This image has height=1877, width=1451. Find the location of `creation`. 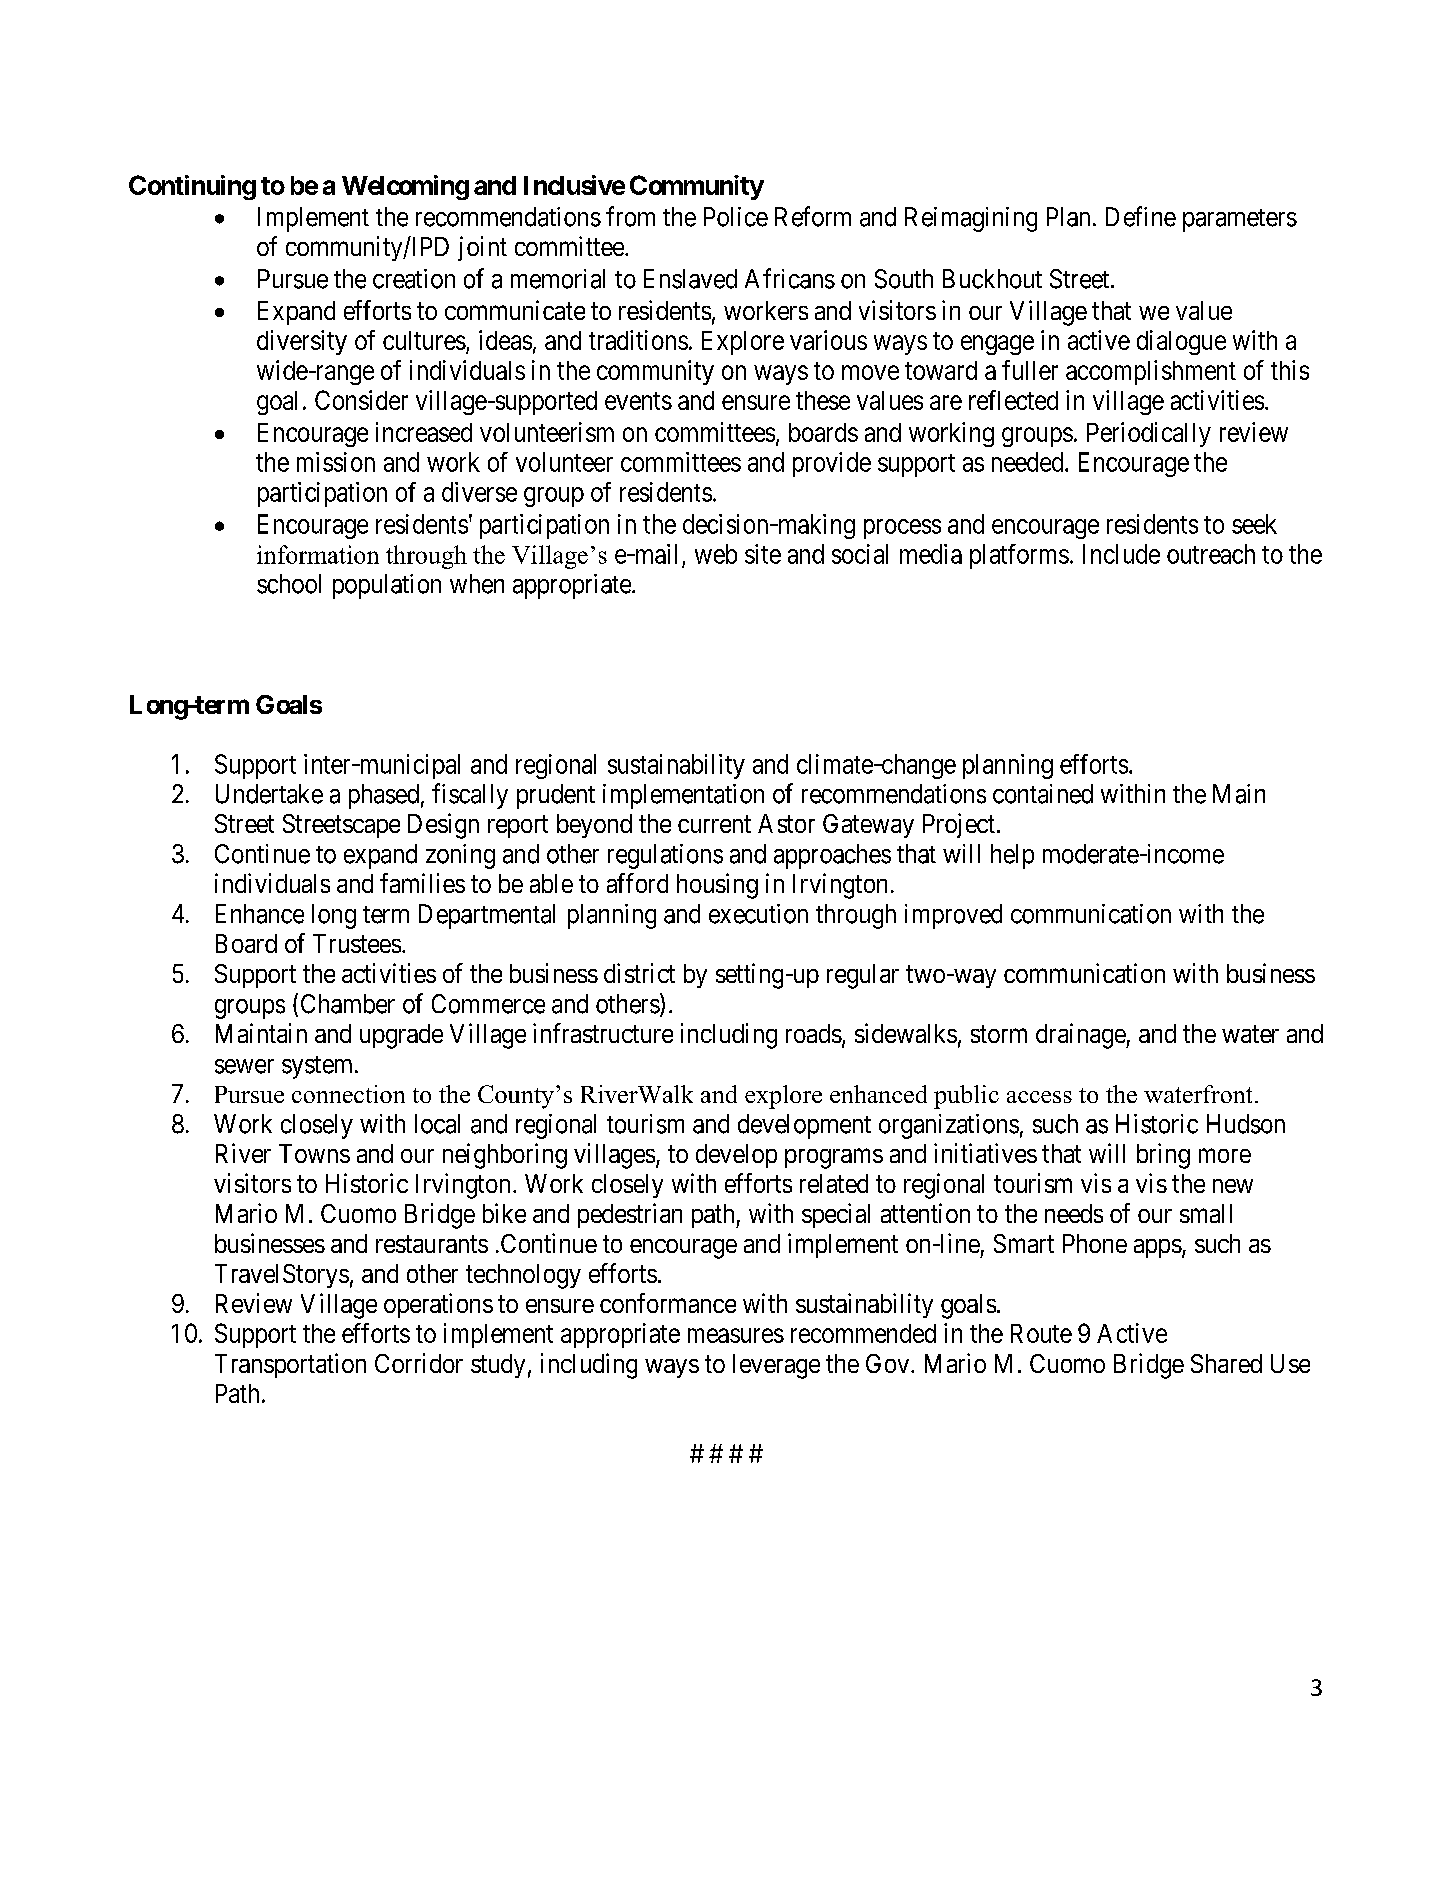

creation is located at coordinates (414, 279).
